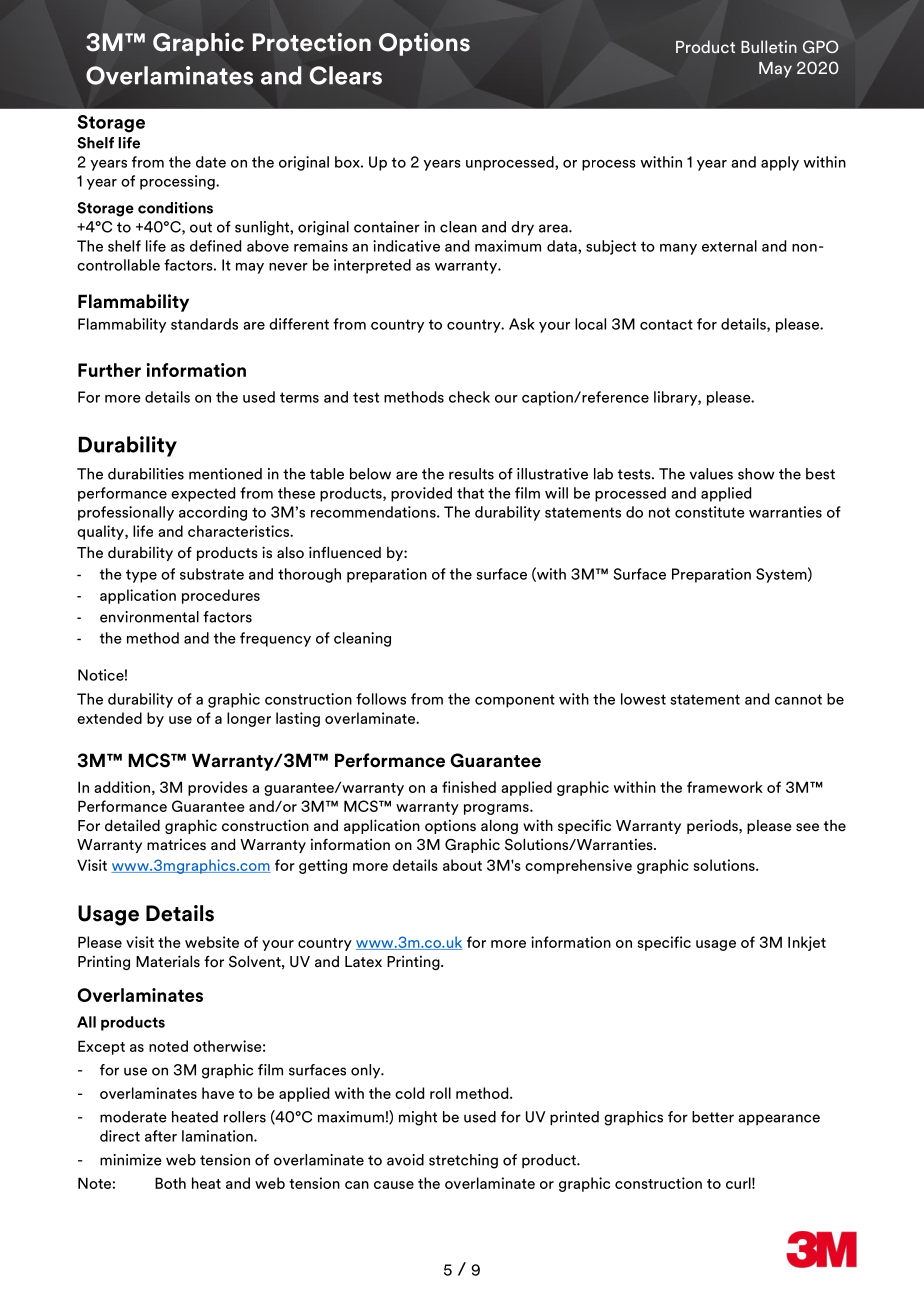  Describe the element at coordinates (462, 865) in the document. I see `about` at that location.
